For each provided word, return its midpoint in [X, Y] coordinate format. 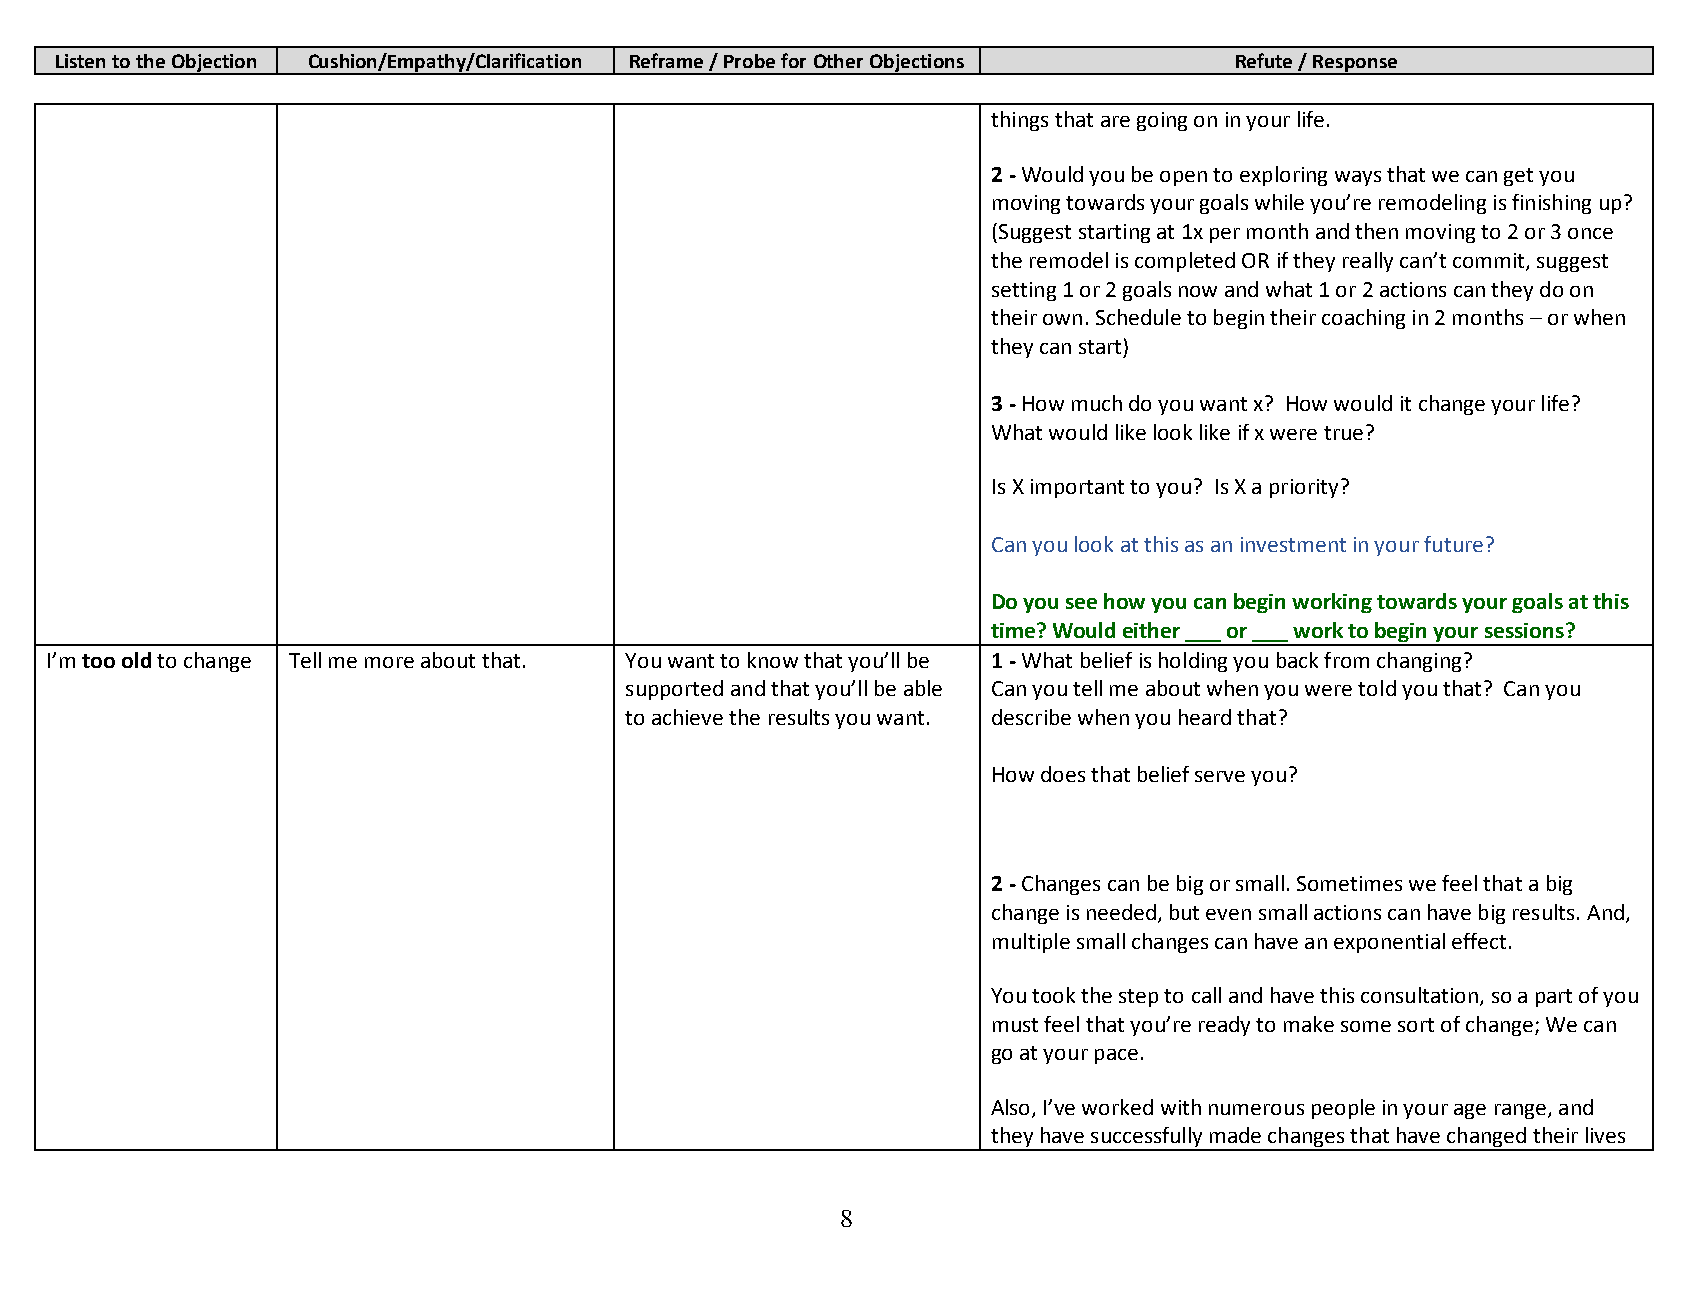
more [389, 662]
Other [838, 61]
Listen [80, 61]
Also [1012, 1108]
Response [1355, 64]
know [773, 660]
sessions [1524, 630]
